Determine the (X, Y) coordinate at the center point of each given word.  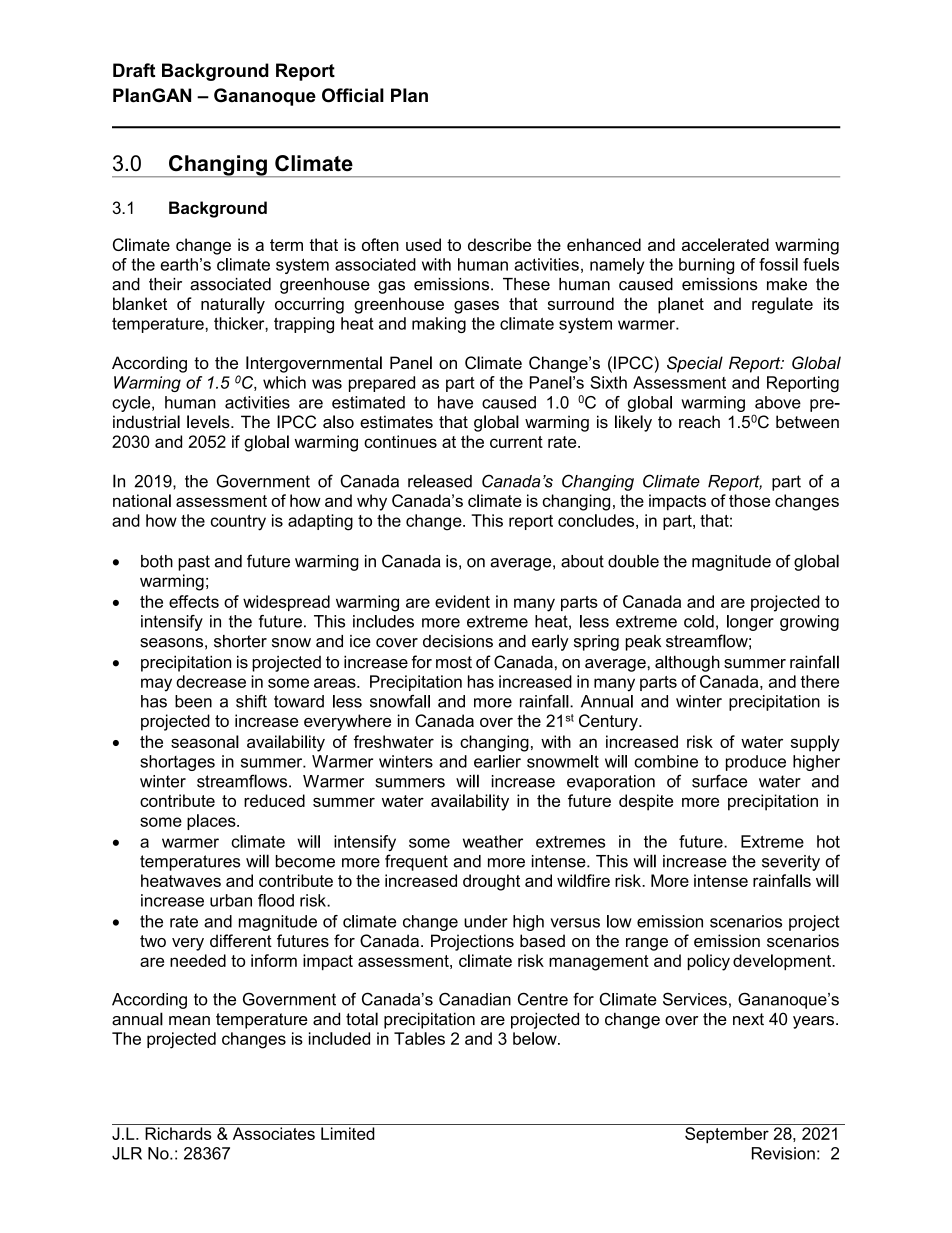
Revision (783, 1153)
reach (699, 422)
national (142, 500)
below (536, 1038)
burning (706, 266)
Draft (134, 70)
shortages (177, 763)
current (516, 442)
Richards (178, 1133)
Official (353, 95)
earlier (497, 761)
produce (756, 763)
